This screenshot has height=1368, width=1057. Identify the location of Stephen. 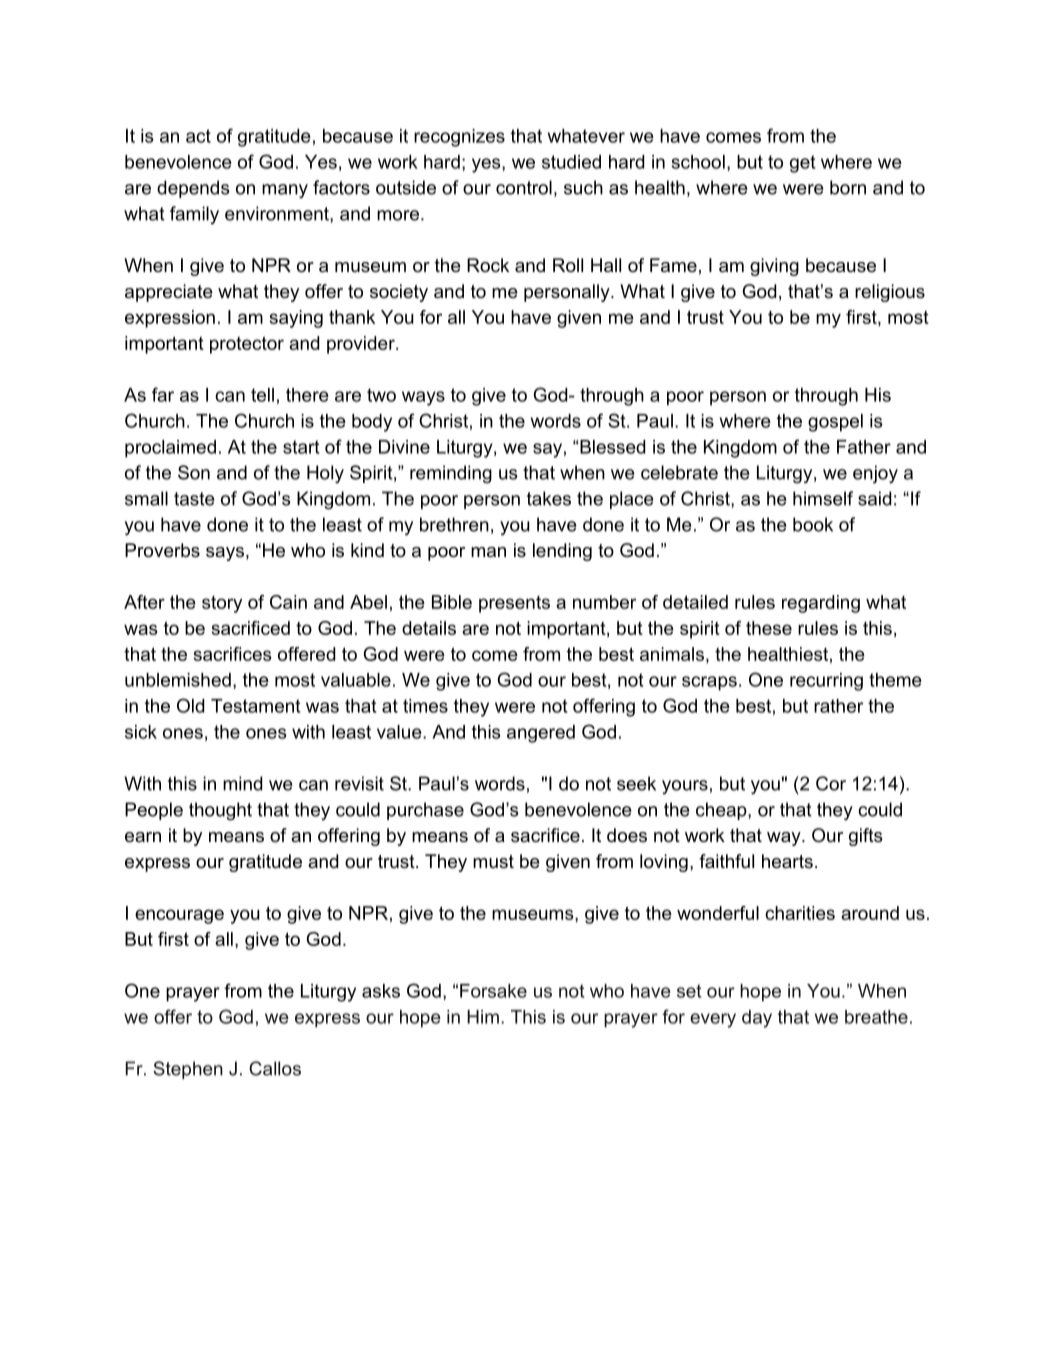
(188, 1070).
